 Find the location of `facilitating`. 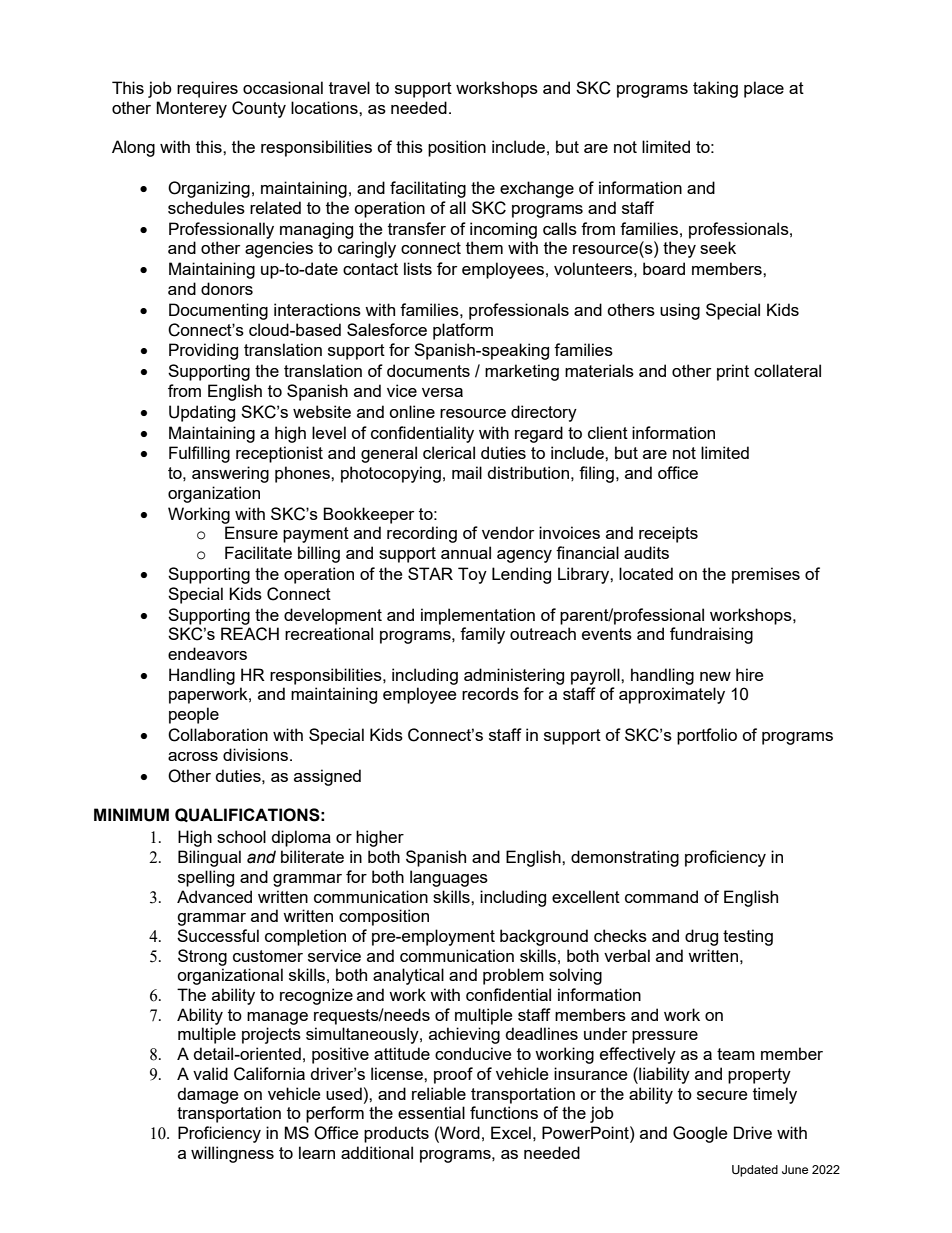

facilitating is located at coordinates (428, 189).
